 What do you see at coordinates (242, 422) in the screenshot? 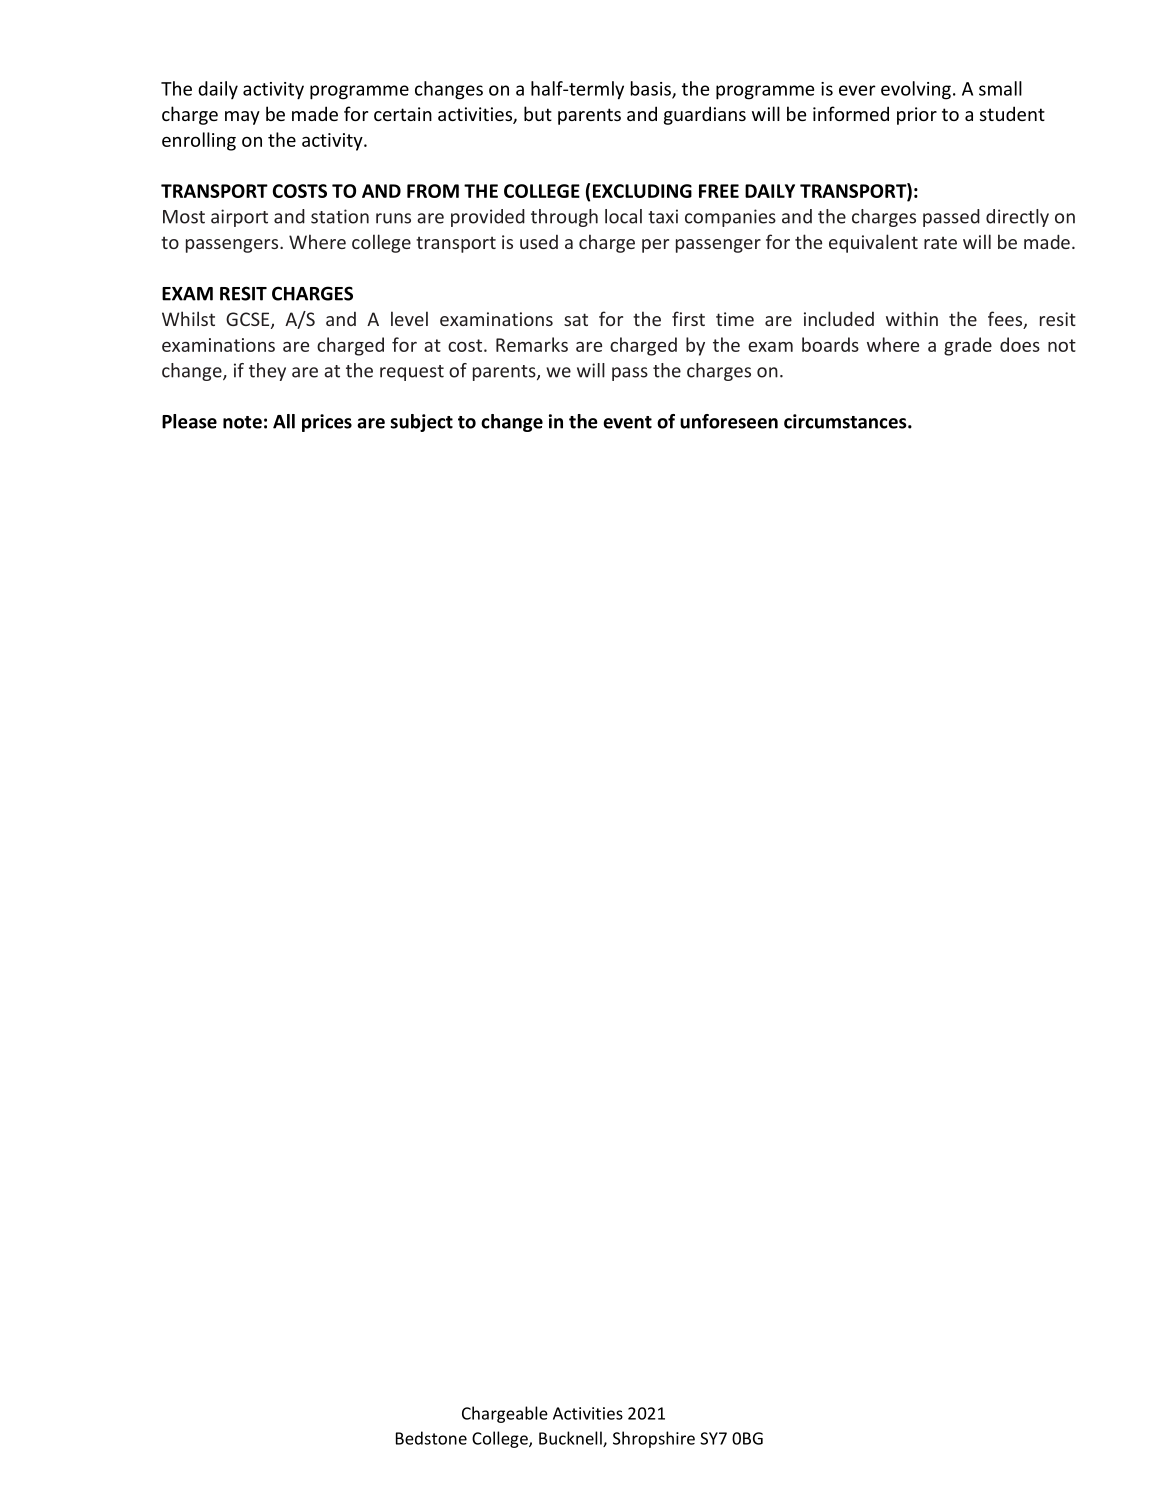
I see `note` at bounding box center [242, 422].
